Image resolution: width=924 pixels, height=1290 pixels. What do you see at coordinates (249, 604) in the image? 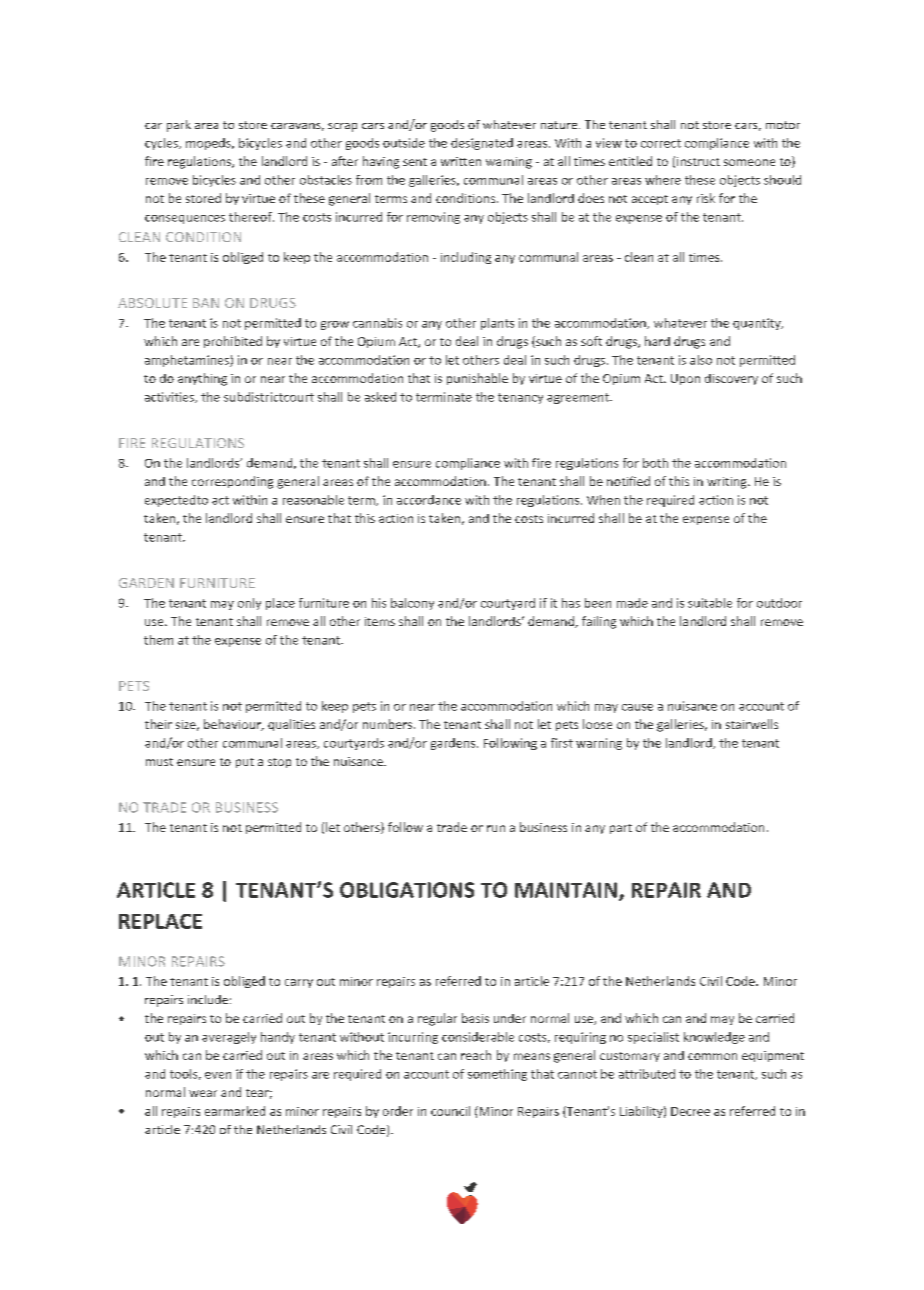
I see `only` at bounding box center [249, 604].
